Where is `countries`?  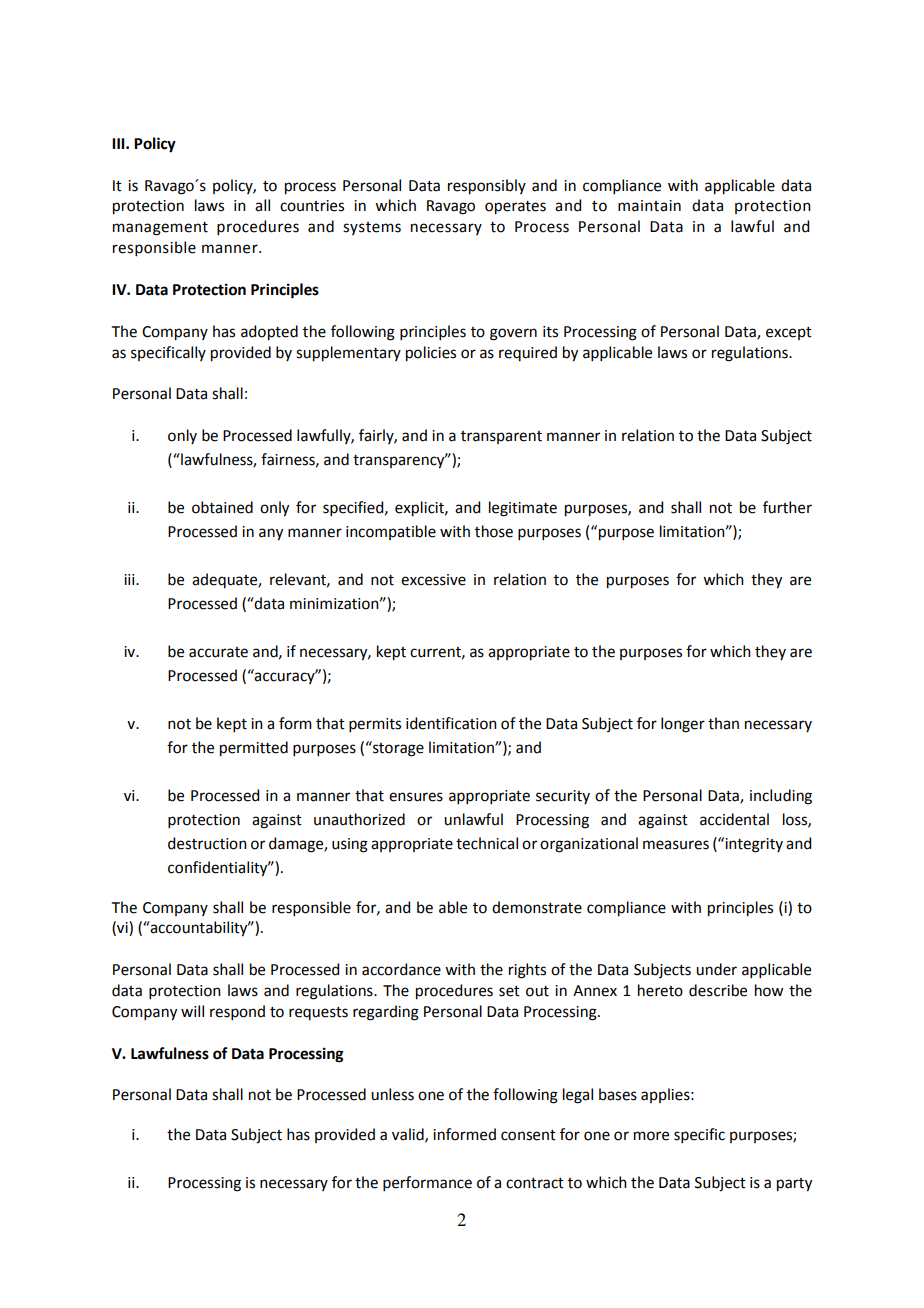
countries is located at coordinates (312, 206).
